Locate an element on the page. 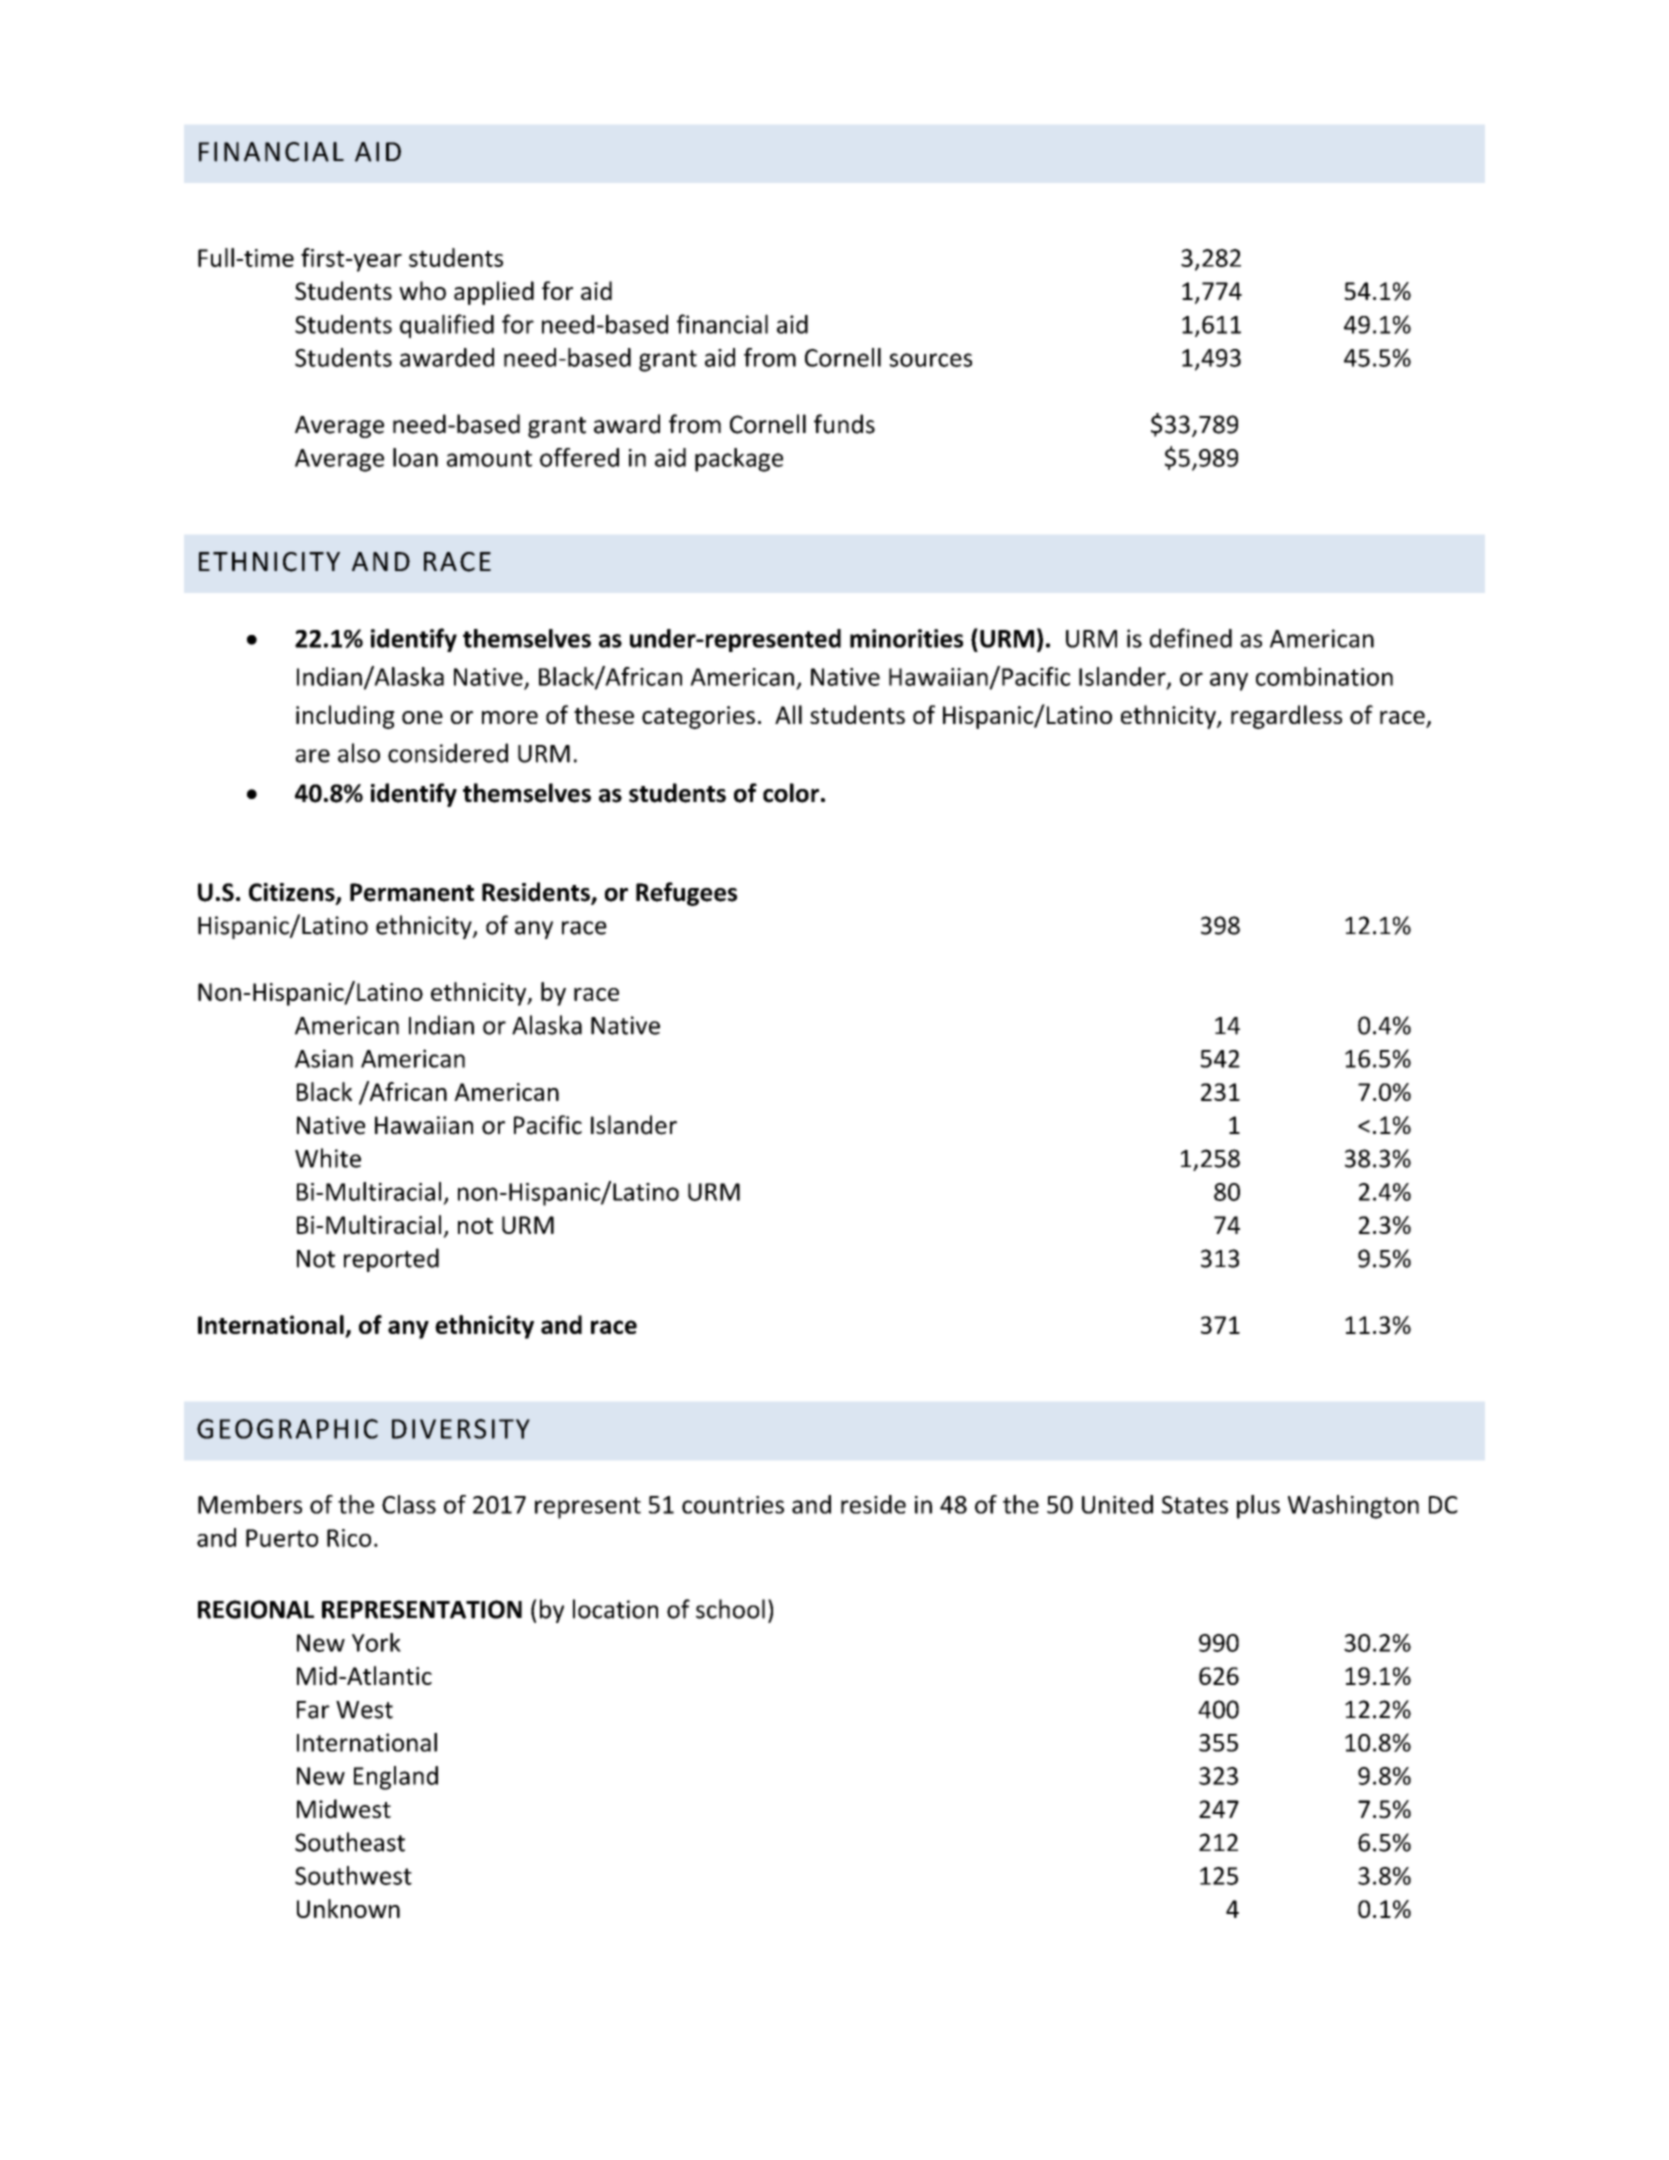  qualified is located at coordinates (447, 326).
